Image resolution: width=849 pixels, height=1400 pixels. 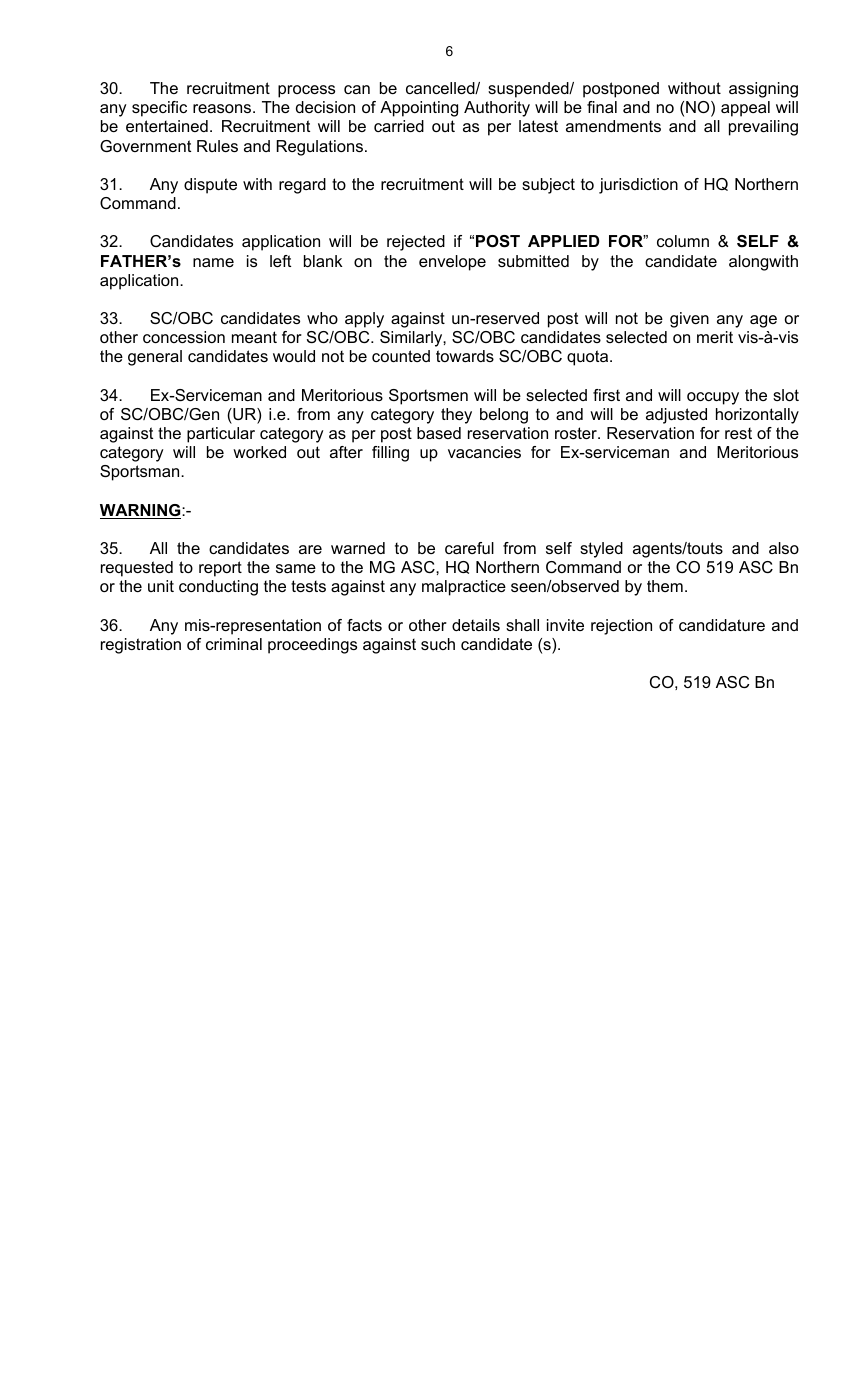 What do you see at coordinates (683, 241) in the page?
I see `column` at bounding box center [683, 241].
